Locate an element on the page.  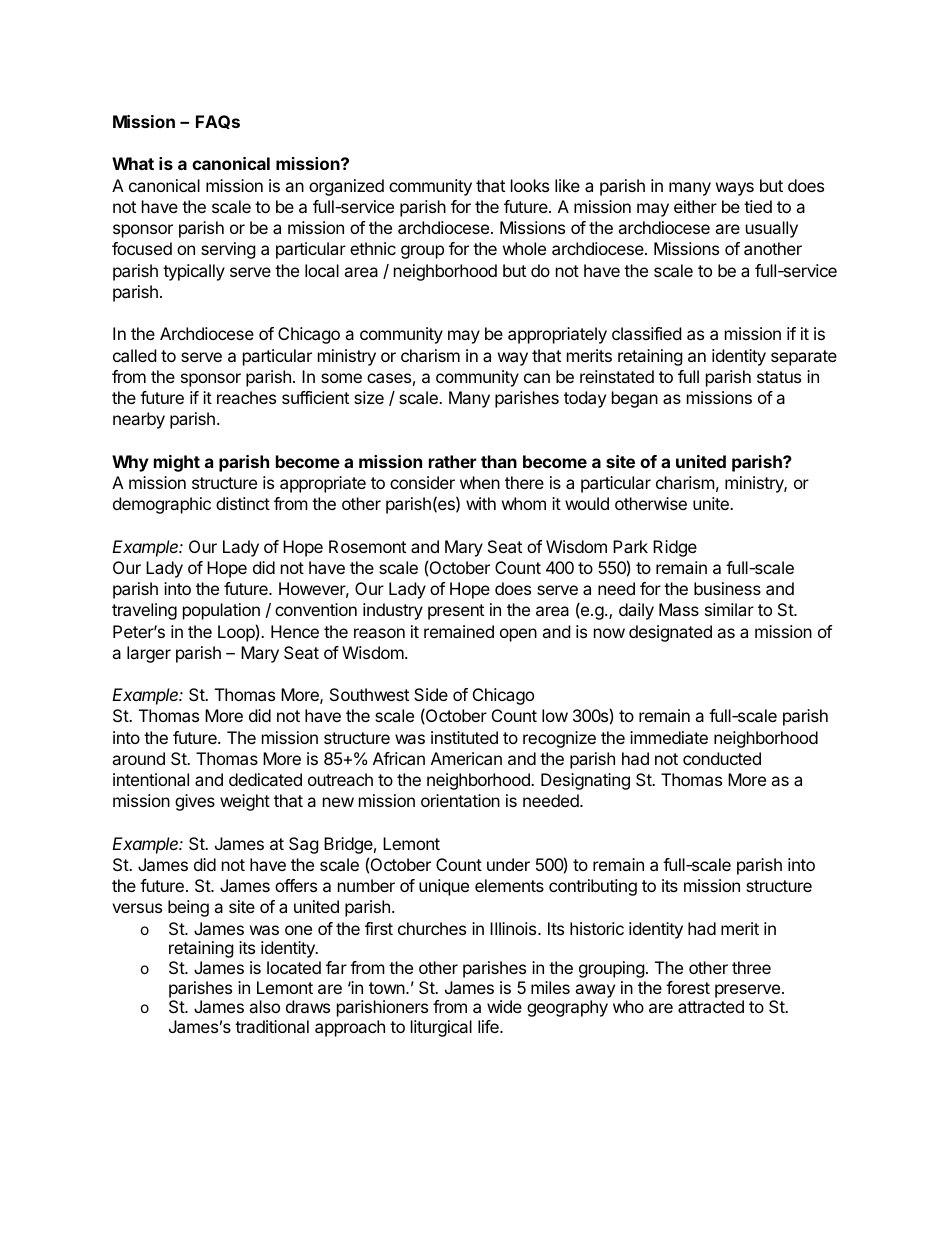
larger is located at coordinates (149, 654).
